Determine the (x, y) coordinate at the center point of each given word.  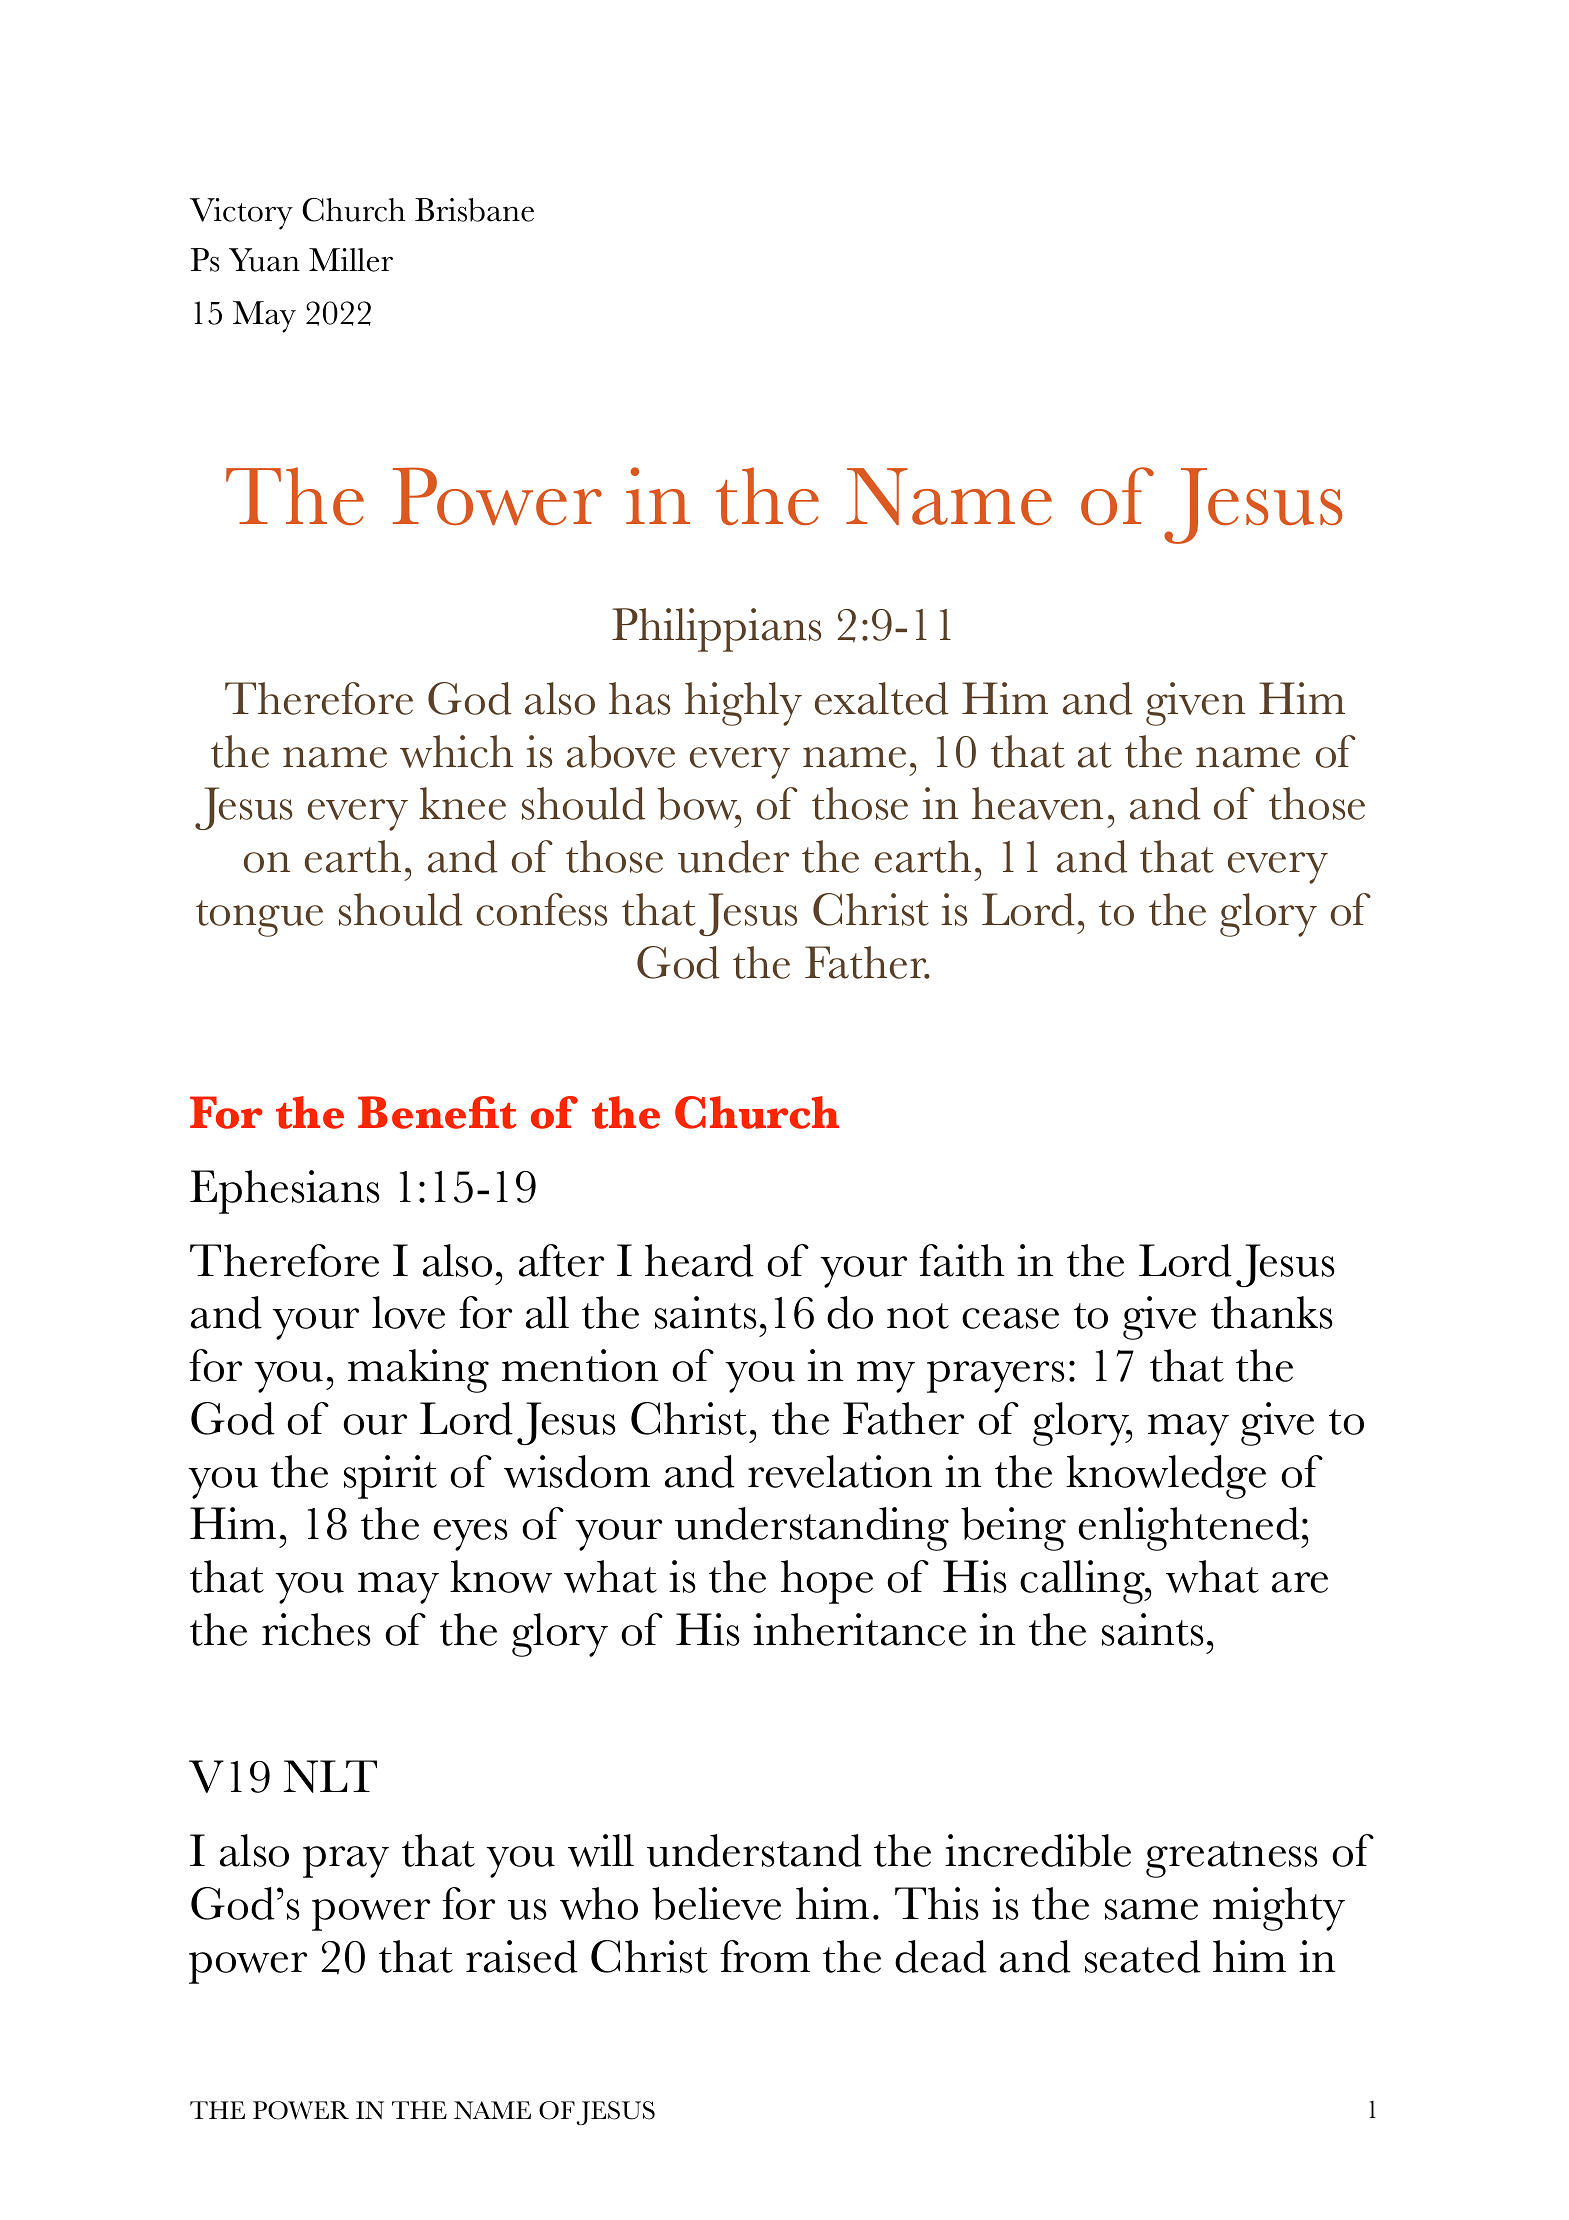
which (456, 751)
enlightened (1190, 1529)
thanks (1272, 1312)
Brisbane (474, 210)
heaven (1037, 803)
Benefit (437, 1112)
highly (743, 704)
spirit (390, 1477)
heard (699, 1260)
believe (716, 1903)
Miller (351, 260)
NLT (330, 1776)
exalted (882, 698)
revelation (840, 1471)
